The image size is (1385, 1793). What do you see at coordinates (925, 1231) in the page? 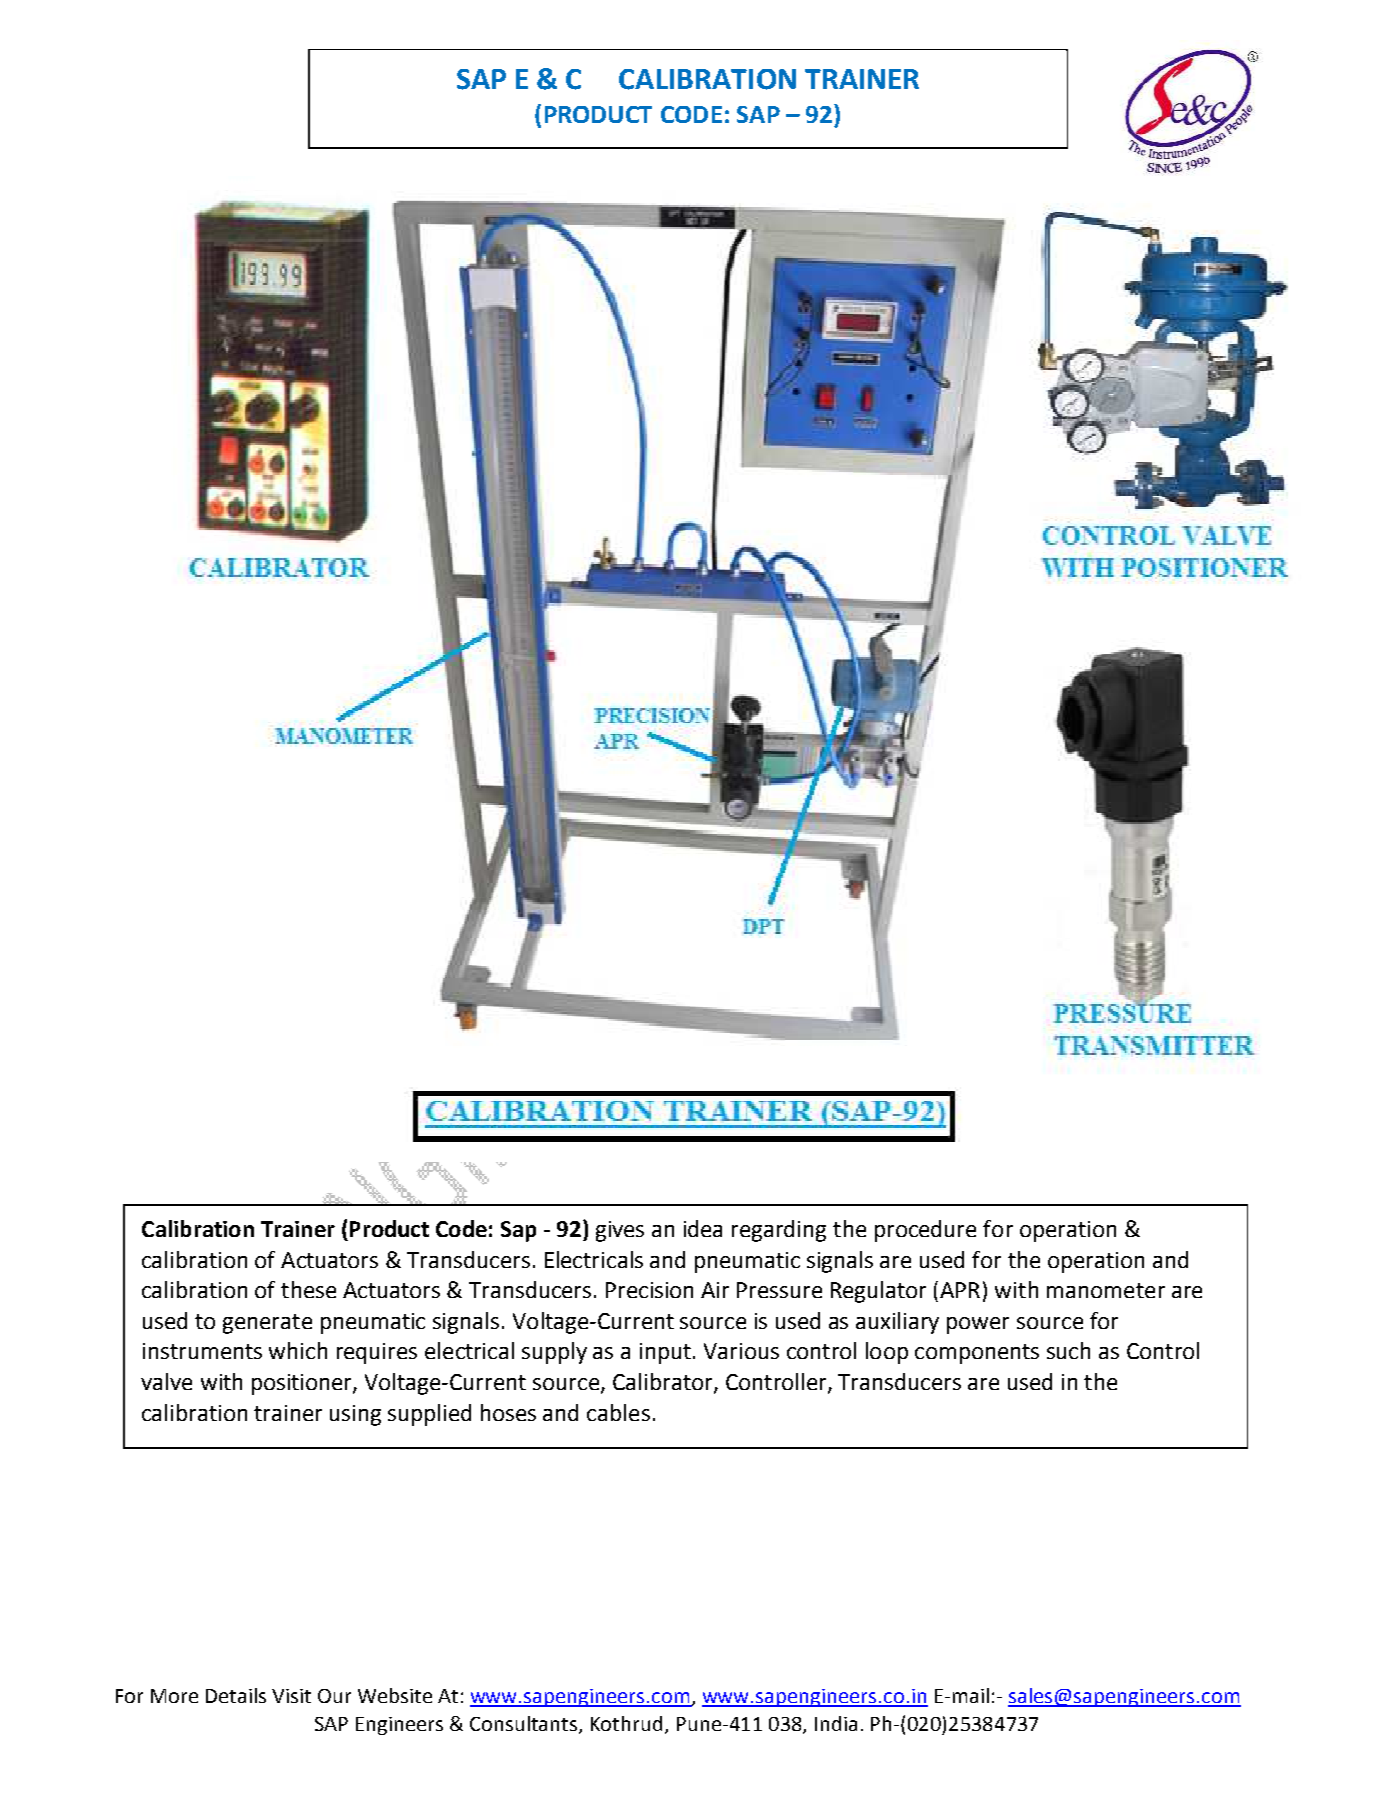
I see `procedure` at bounding box center [925, 1231].
